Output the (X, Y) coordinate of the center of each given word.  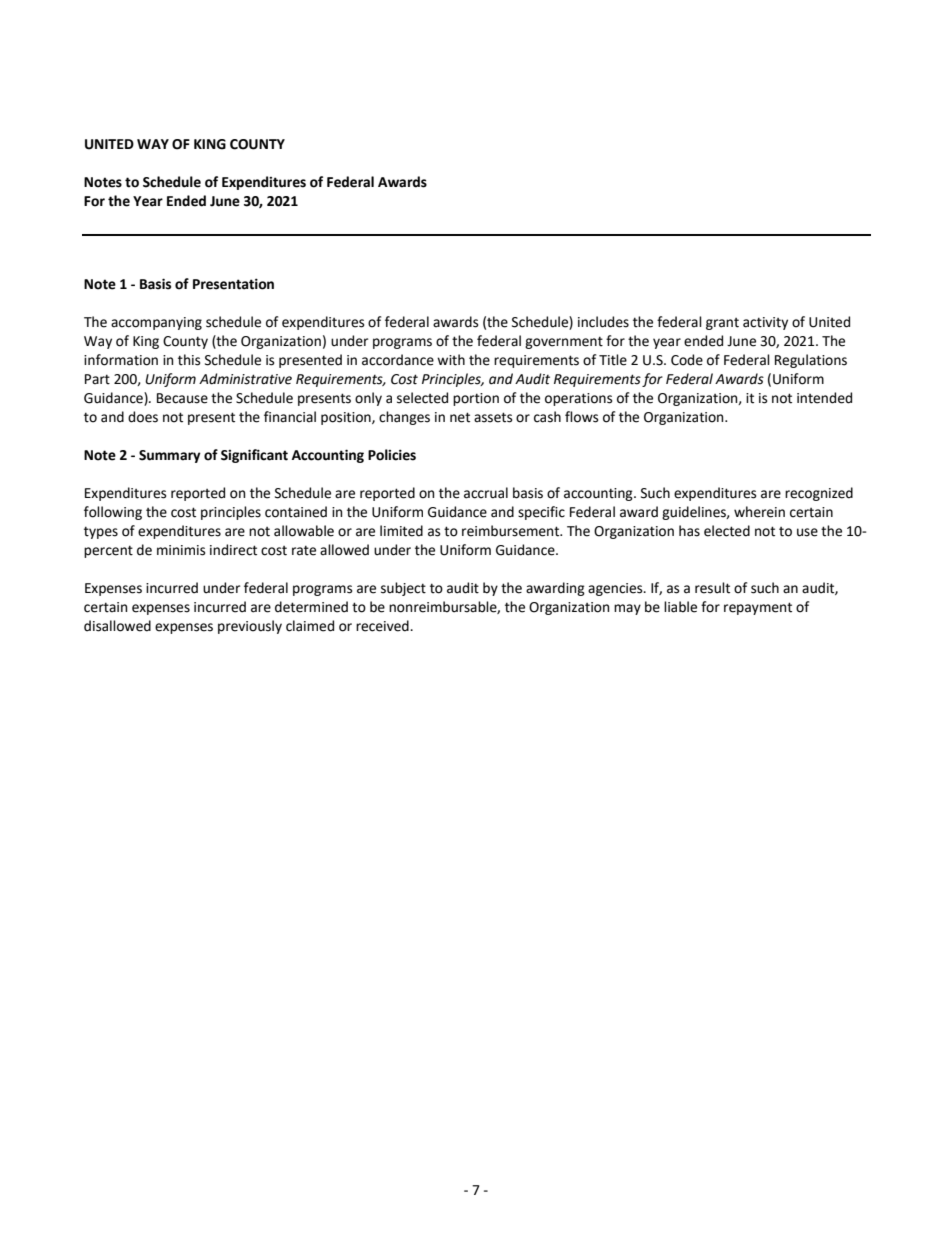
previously (250, 627)
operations (578, 399)
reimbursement (512, 531)
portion (476, 399)
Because (182, 398)
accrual (486, 493)
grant (722, 324)
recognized (819, 494)
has (689, 531)
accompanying (156, 323)
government (564, 342)
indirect (233, 550)
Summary (170, 456)
